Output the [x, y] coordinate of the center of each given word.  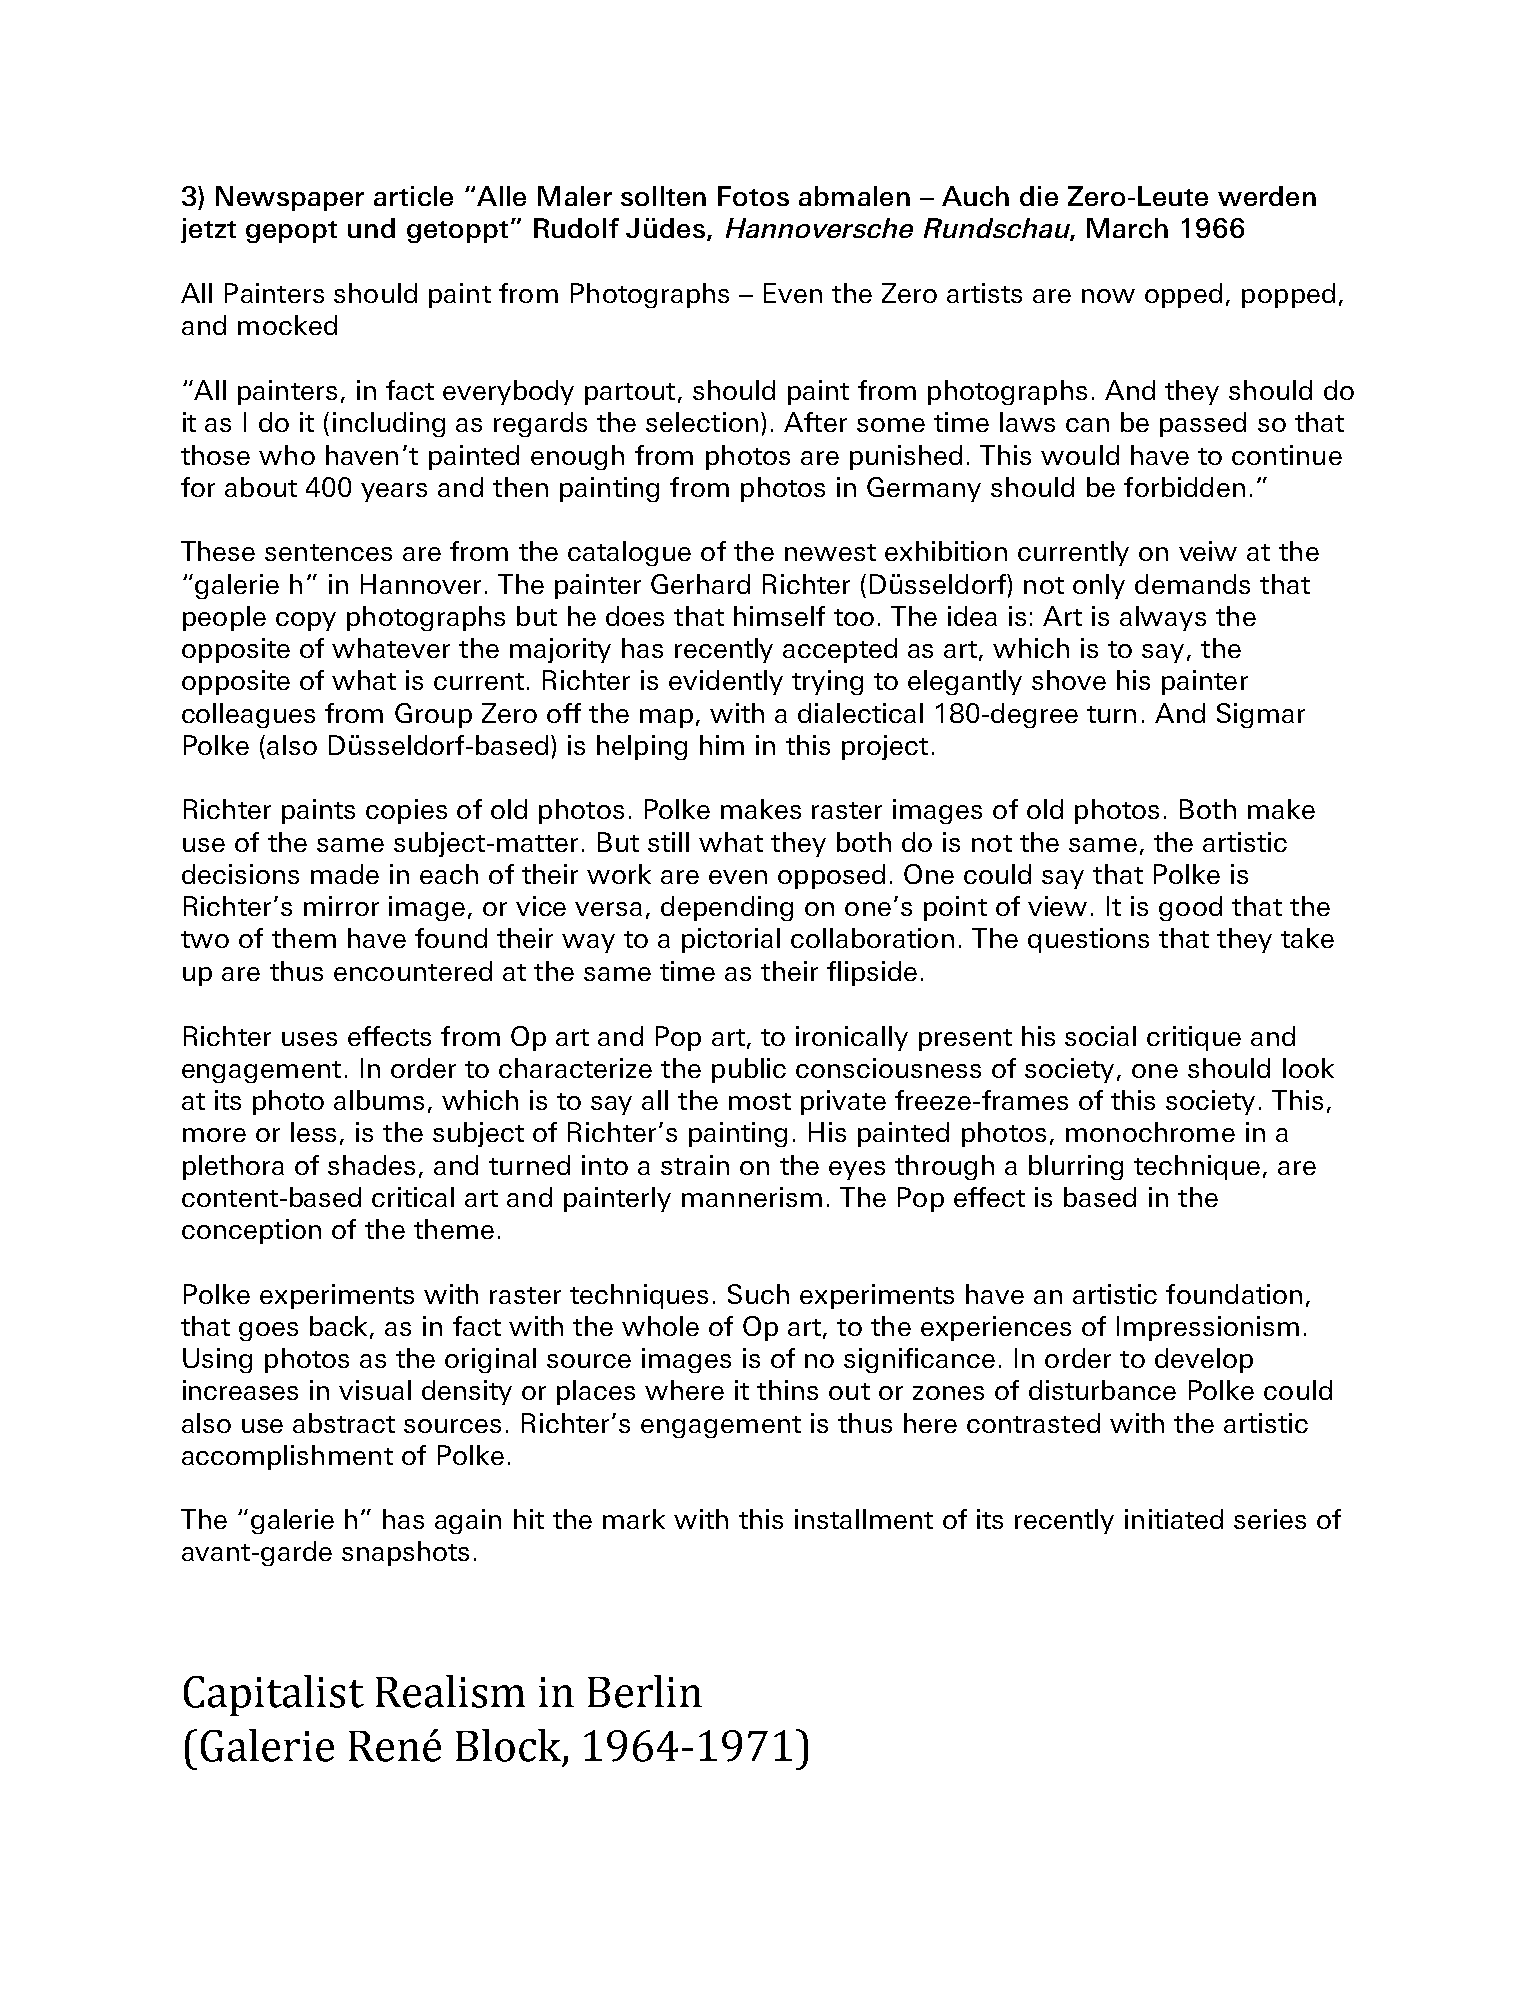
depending [727, 908]
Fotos [753, 196]
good [1190, 908]
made [345, 874]
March [1127, 228]
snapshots [405, 1553]
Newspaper [290, 198]
